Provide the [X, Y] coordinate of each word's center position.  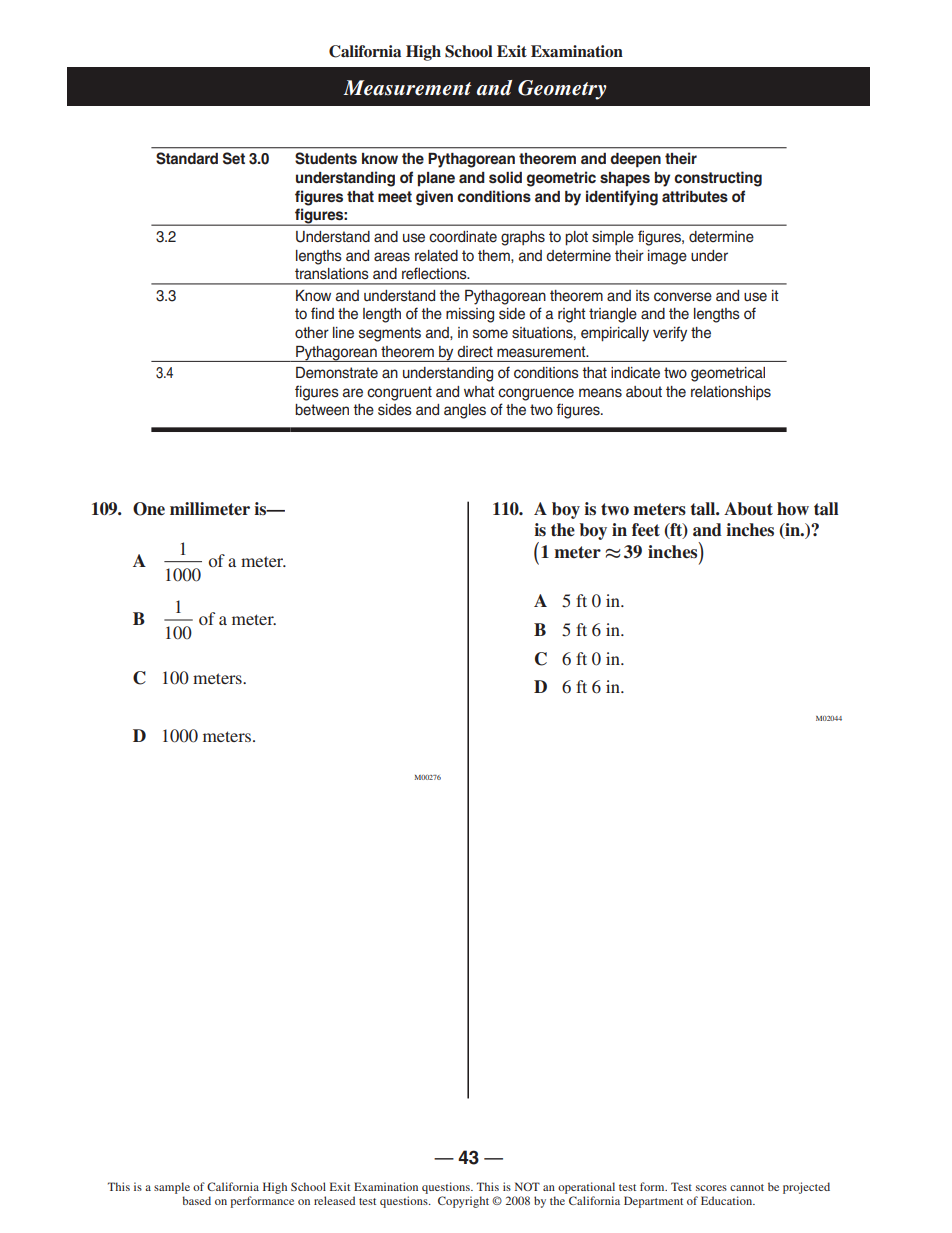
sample [172, 1189]
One [149, 509]
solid [505, 177]
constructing [718, 179]
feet [646, 529]
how [793, 509]
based [196, 1200]
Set [234, 158]
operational [586, 1189]
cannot [747, 1187]
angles [465, 411]
